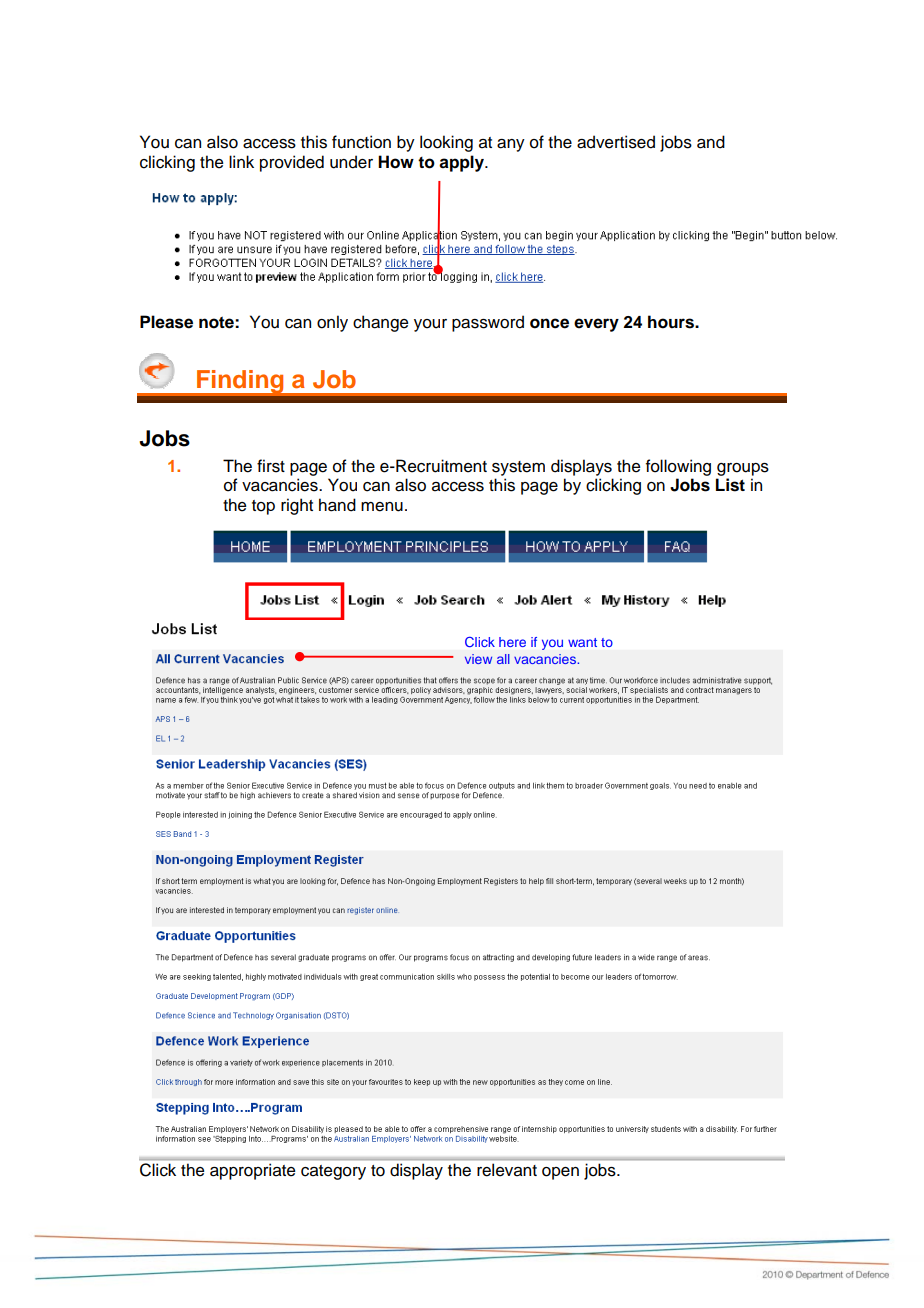 This screenshot has width=924, height=1308. I want to click on open, so click(560, 1173).
